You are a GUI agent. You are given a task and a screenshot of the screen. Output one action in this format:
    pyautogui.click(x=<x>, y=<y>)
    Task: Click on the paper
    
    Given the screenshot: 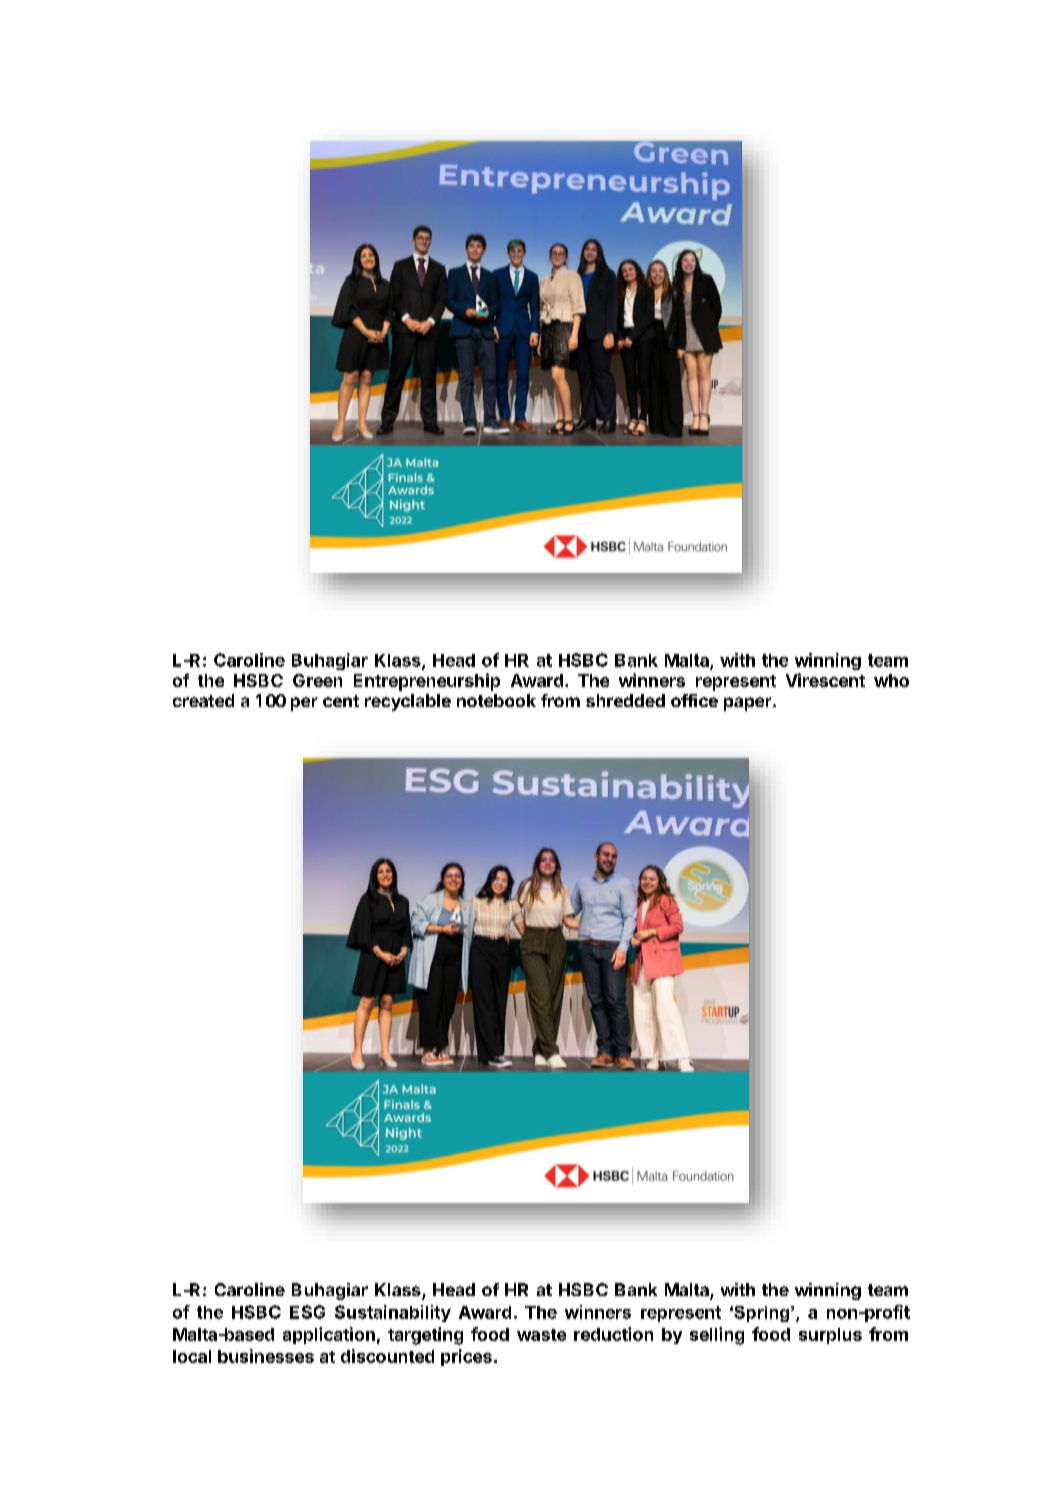 What is the action you would take?
    pyautogui.click(x=749, y=704)
